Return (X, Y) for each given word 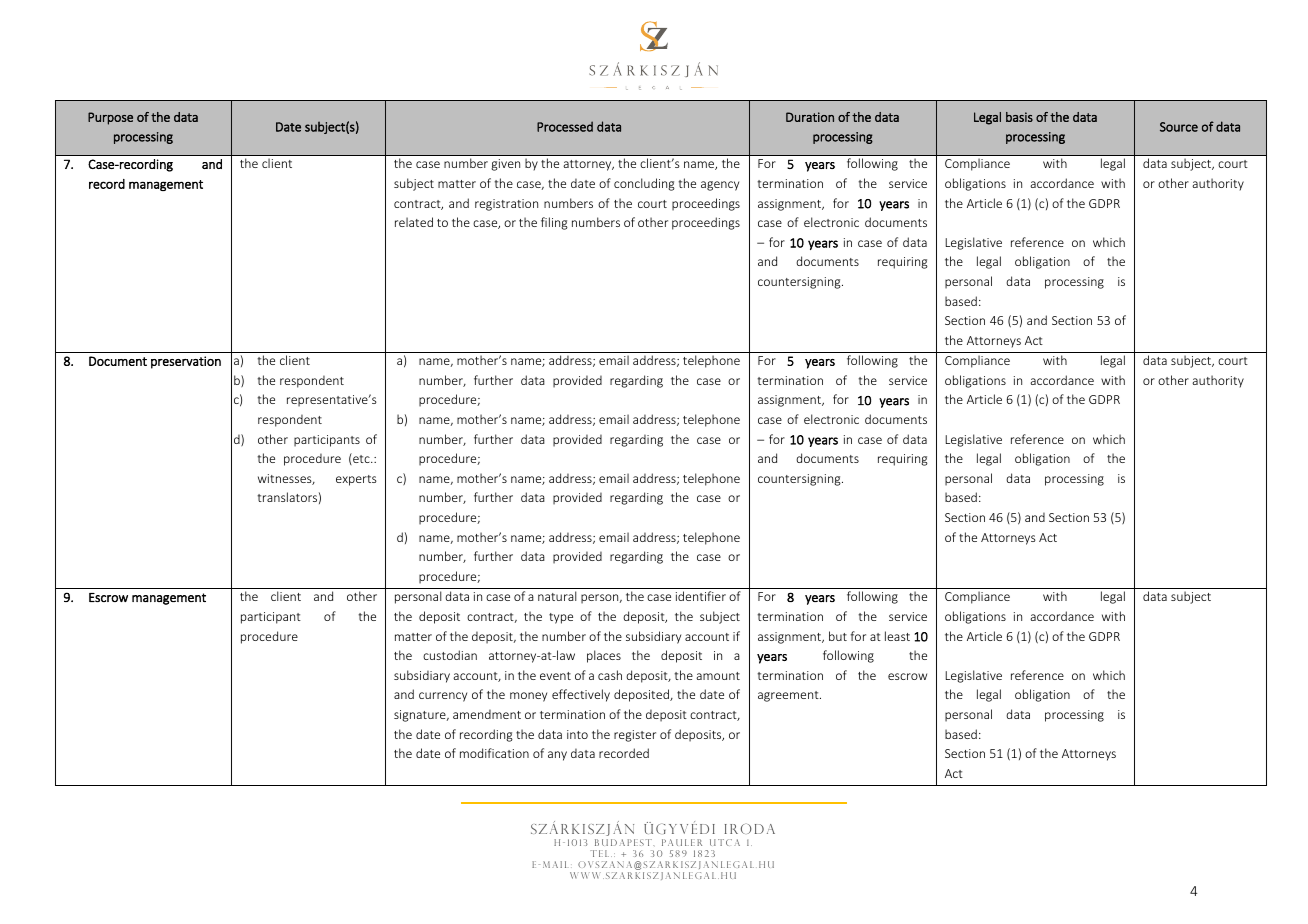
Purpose (110, 118)
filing (554, 223)
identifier (701, 596)
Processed (565, 126)
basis (1019, 117)
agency (720, 186)
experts (356, 480)
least (897, 636)
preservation (186, 362)
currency (443, 697)
